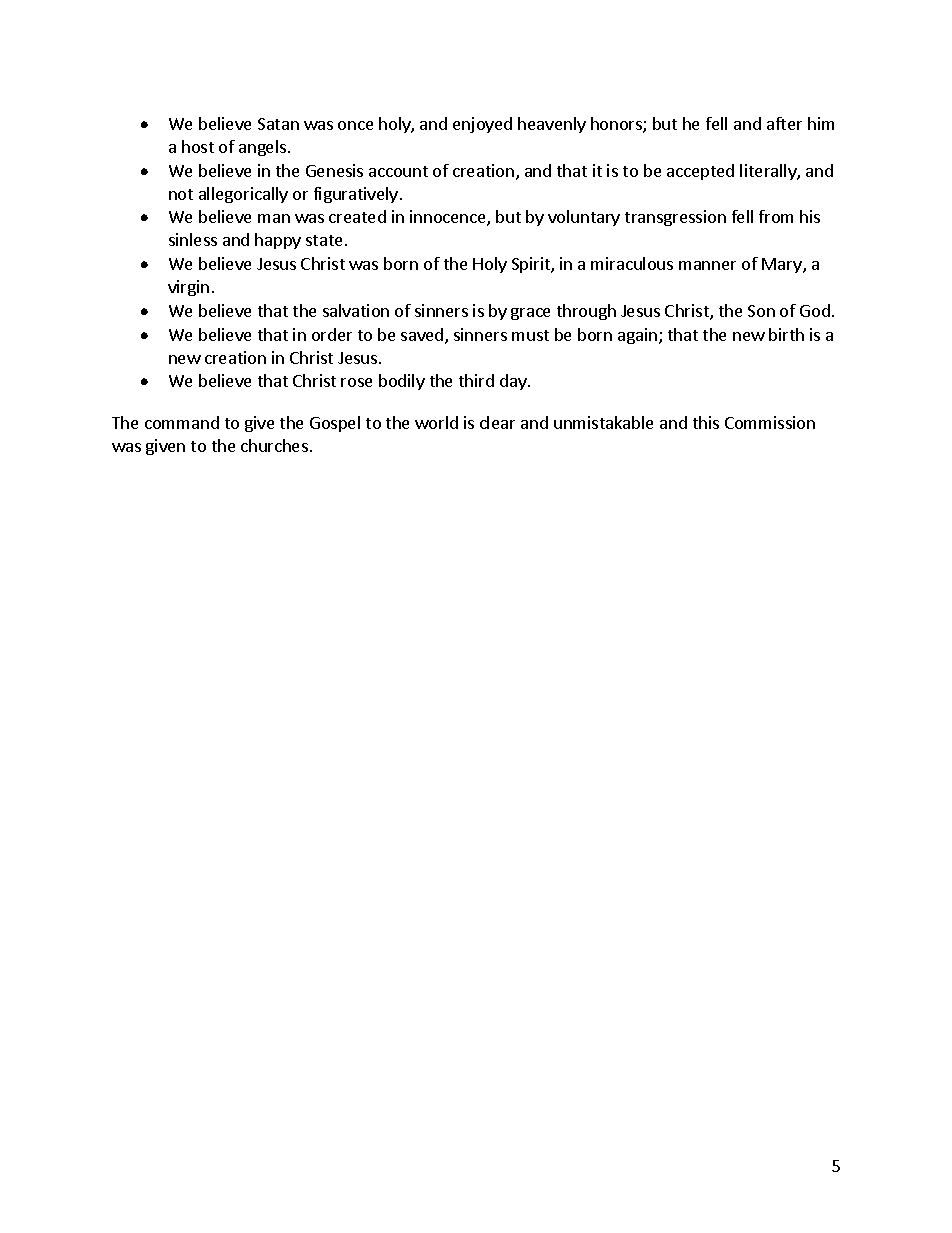  Describe the element at coordinates (482, 125) in the document. I see `enjoyed` at that location.
